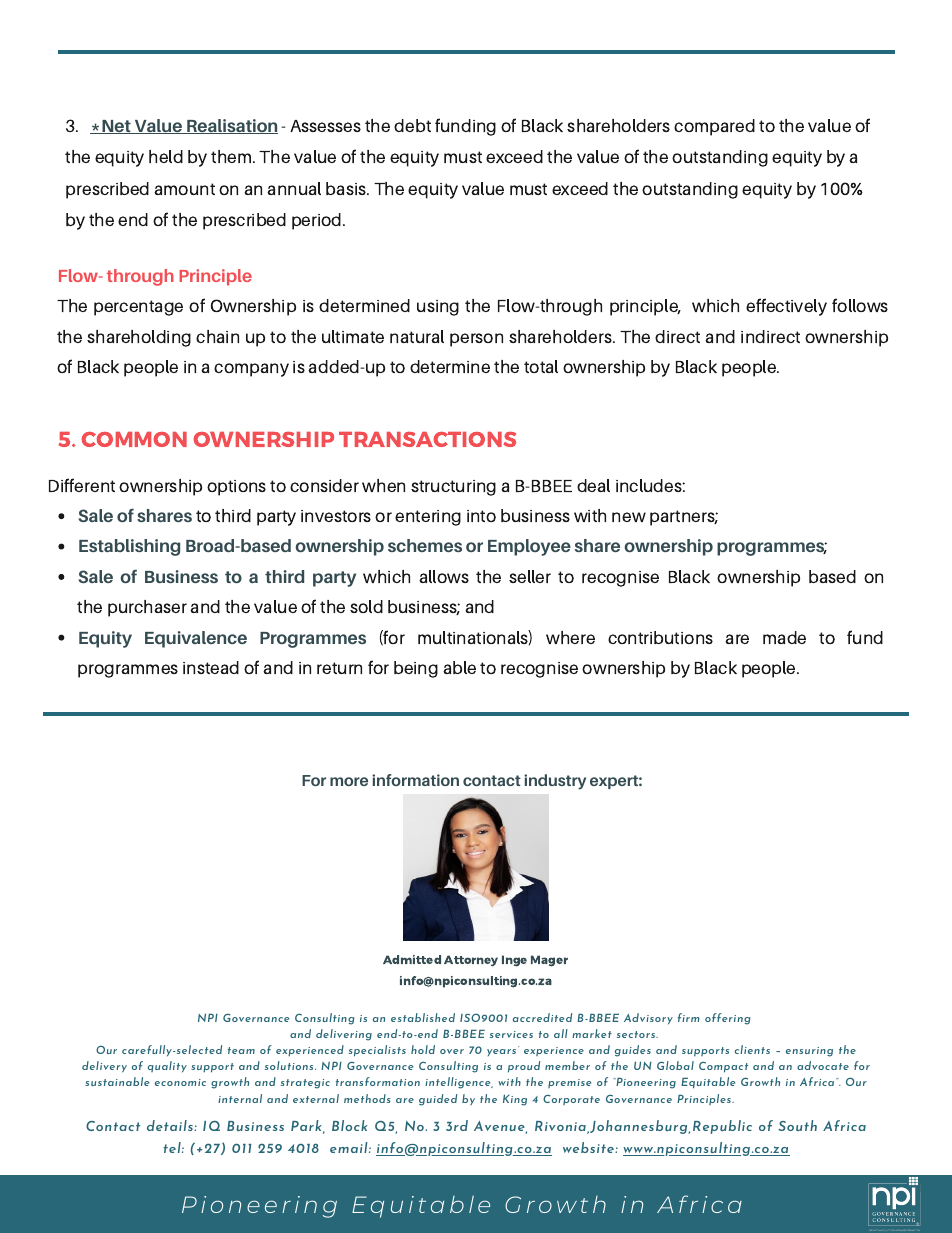 Image resolution: width=952 pixels, height=1233 pixels. What do you see at coordinates (476, 340) in the document?
I see `person` at bounding box center [476, 340].
